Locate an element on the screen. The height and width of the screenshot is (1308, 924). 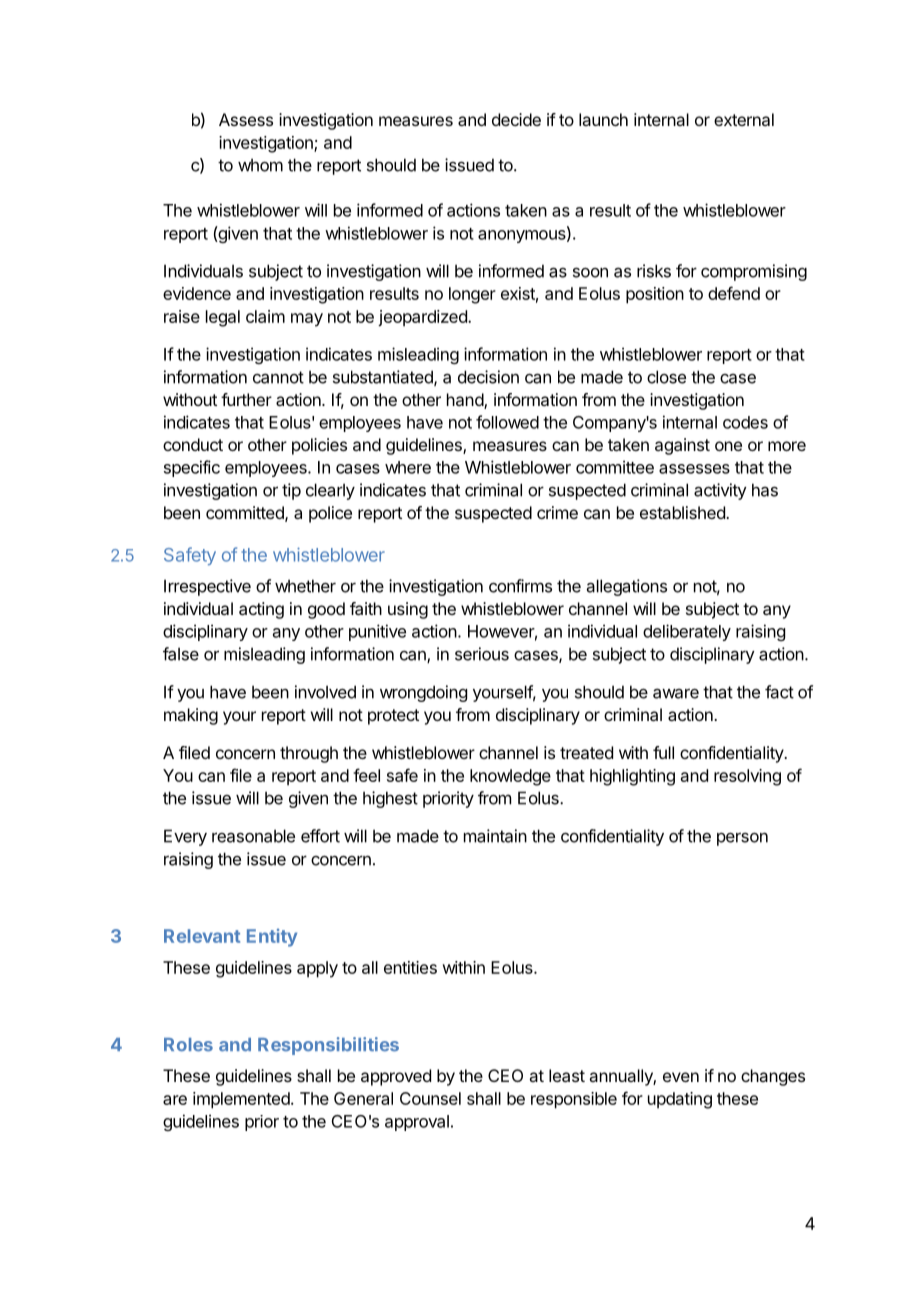
updating is located at coordinates (680, 1100).
